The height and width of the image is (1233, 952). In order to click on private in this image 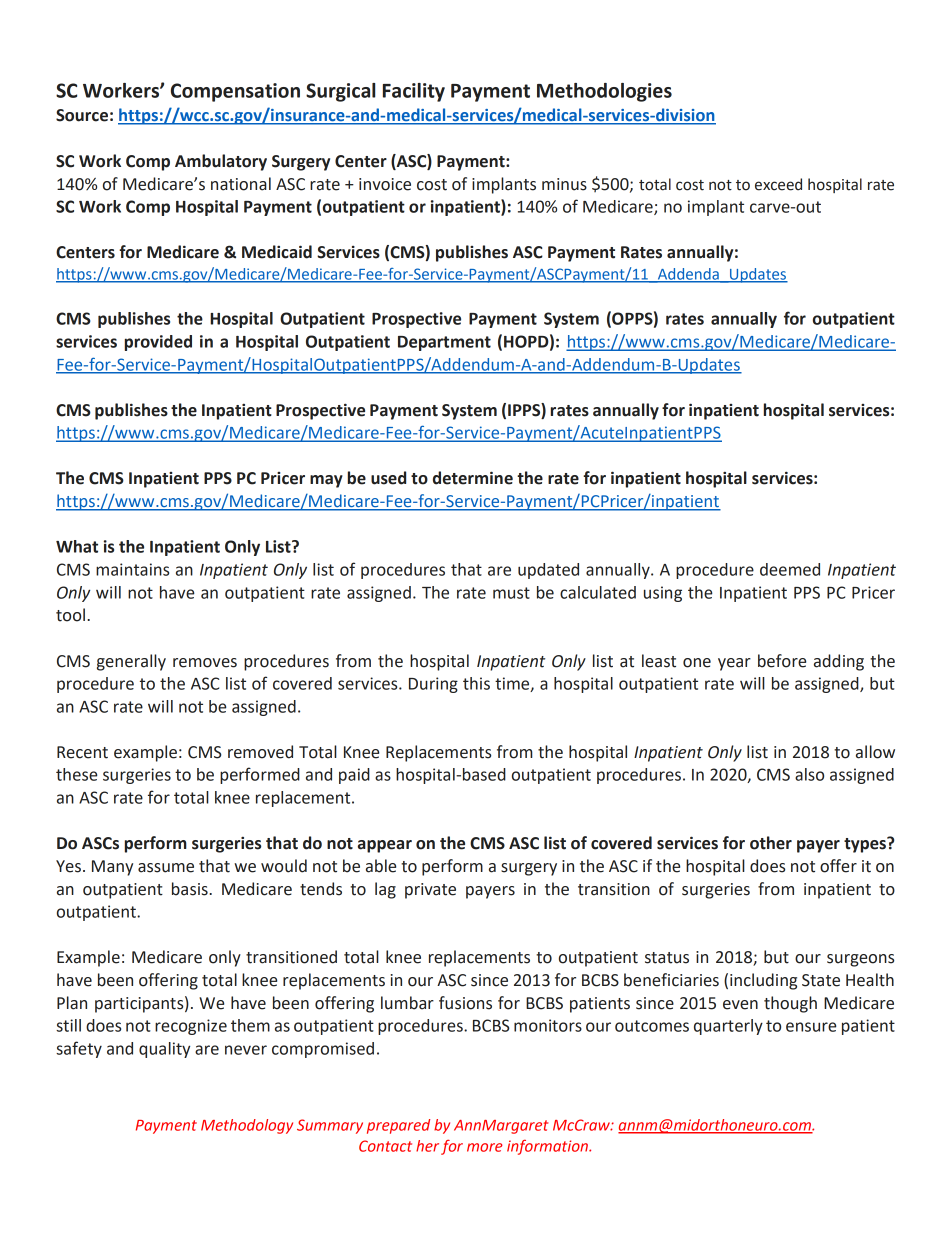, I will do `click(430, 891)`.
